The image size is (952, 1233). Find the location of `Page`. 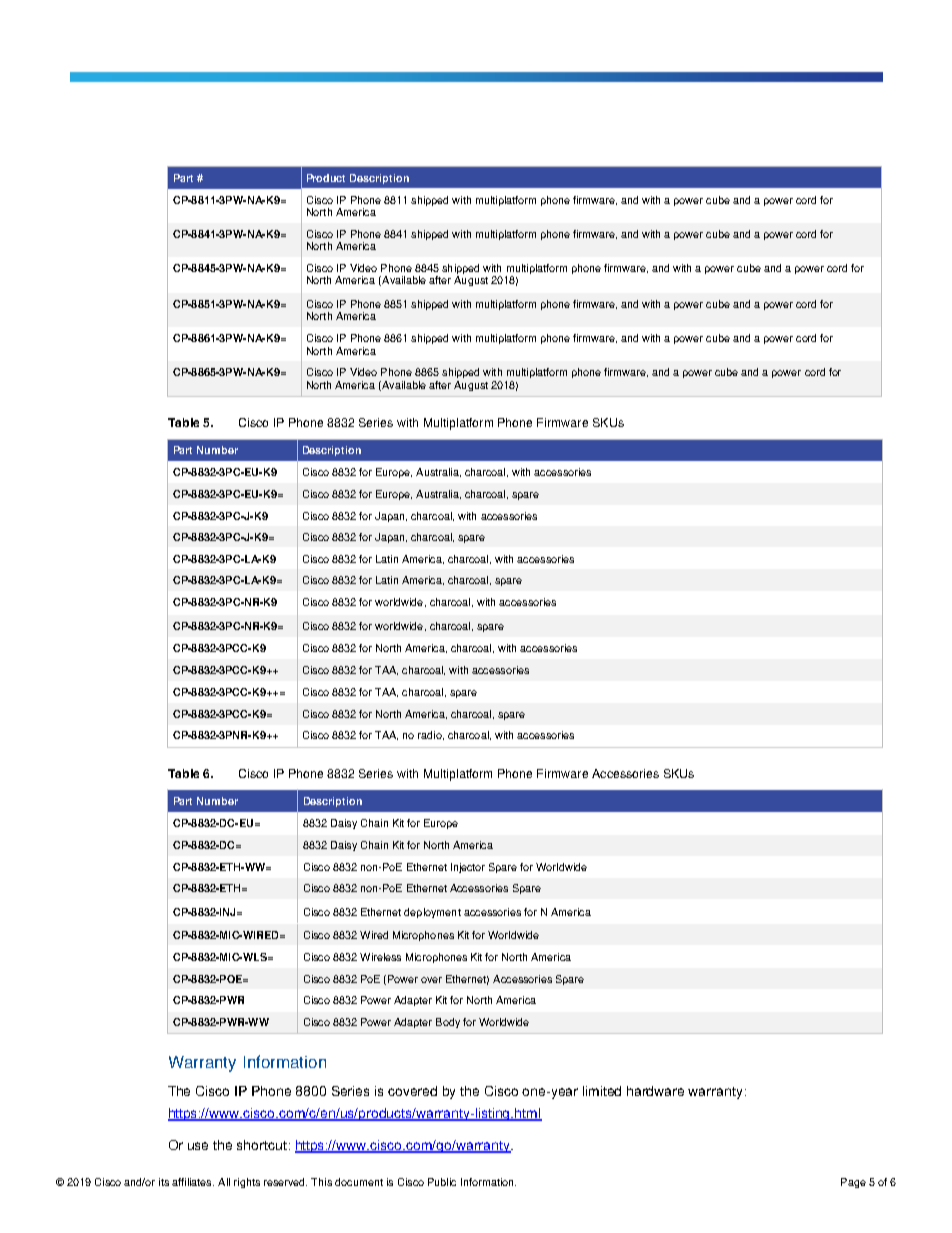

Page is located at coordinates (853, 1183).
